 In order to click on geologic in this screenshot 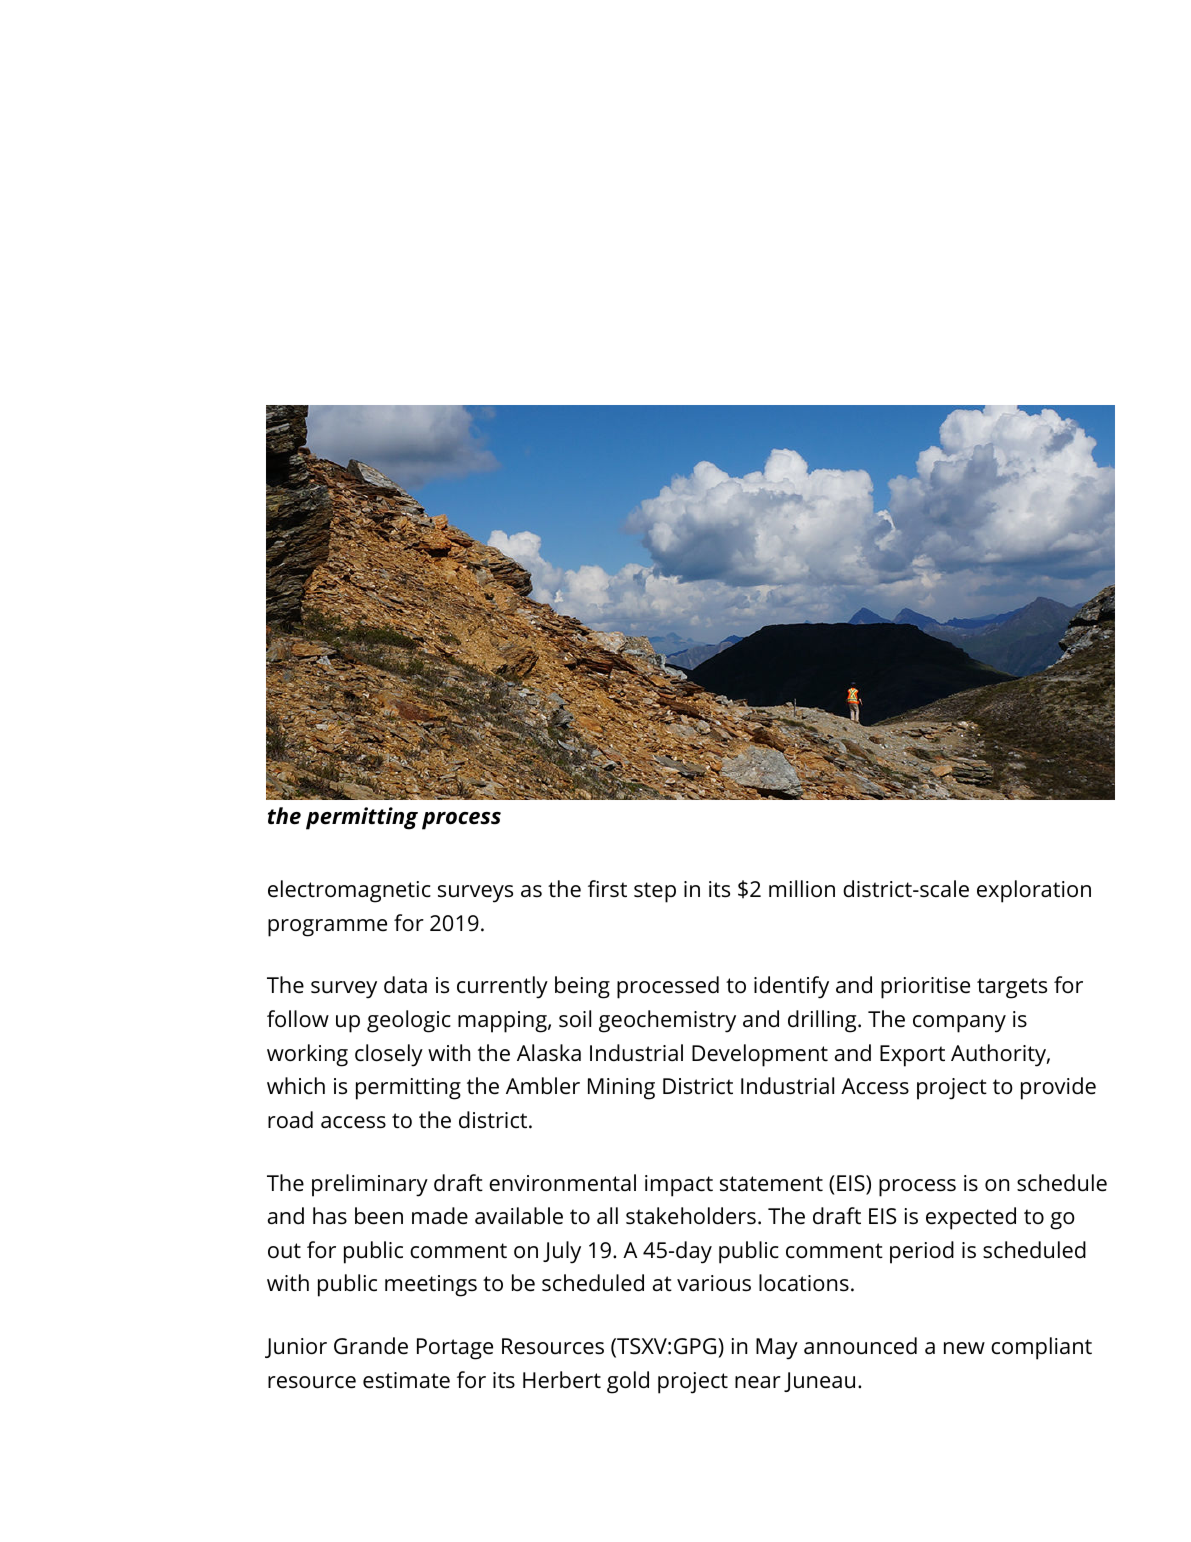, I will do `click(409, 1021)`.
